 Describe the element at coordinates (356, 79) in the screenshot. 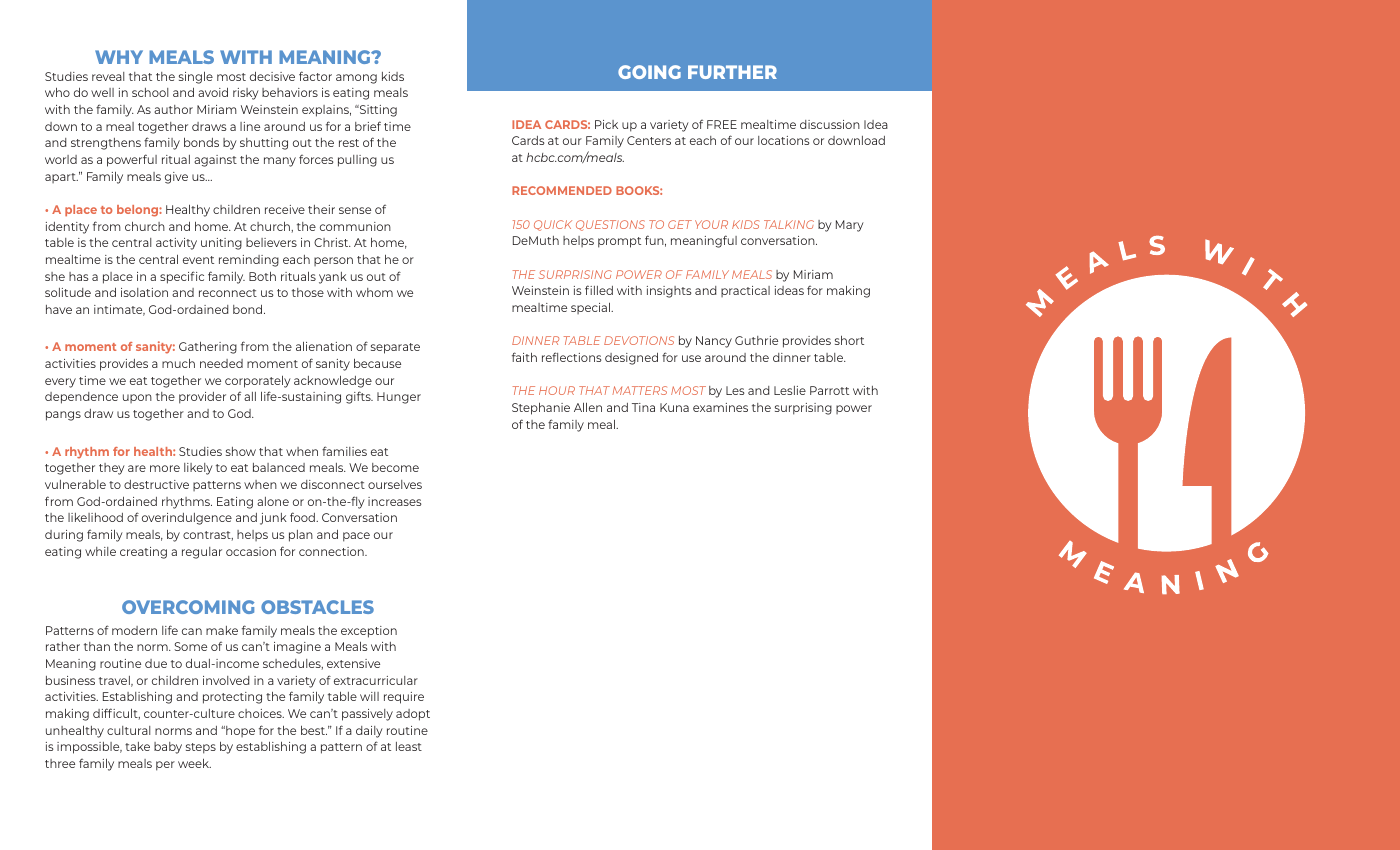

I see `among` at that location.
